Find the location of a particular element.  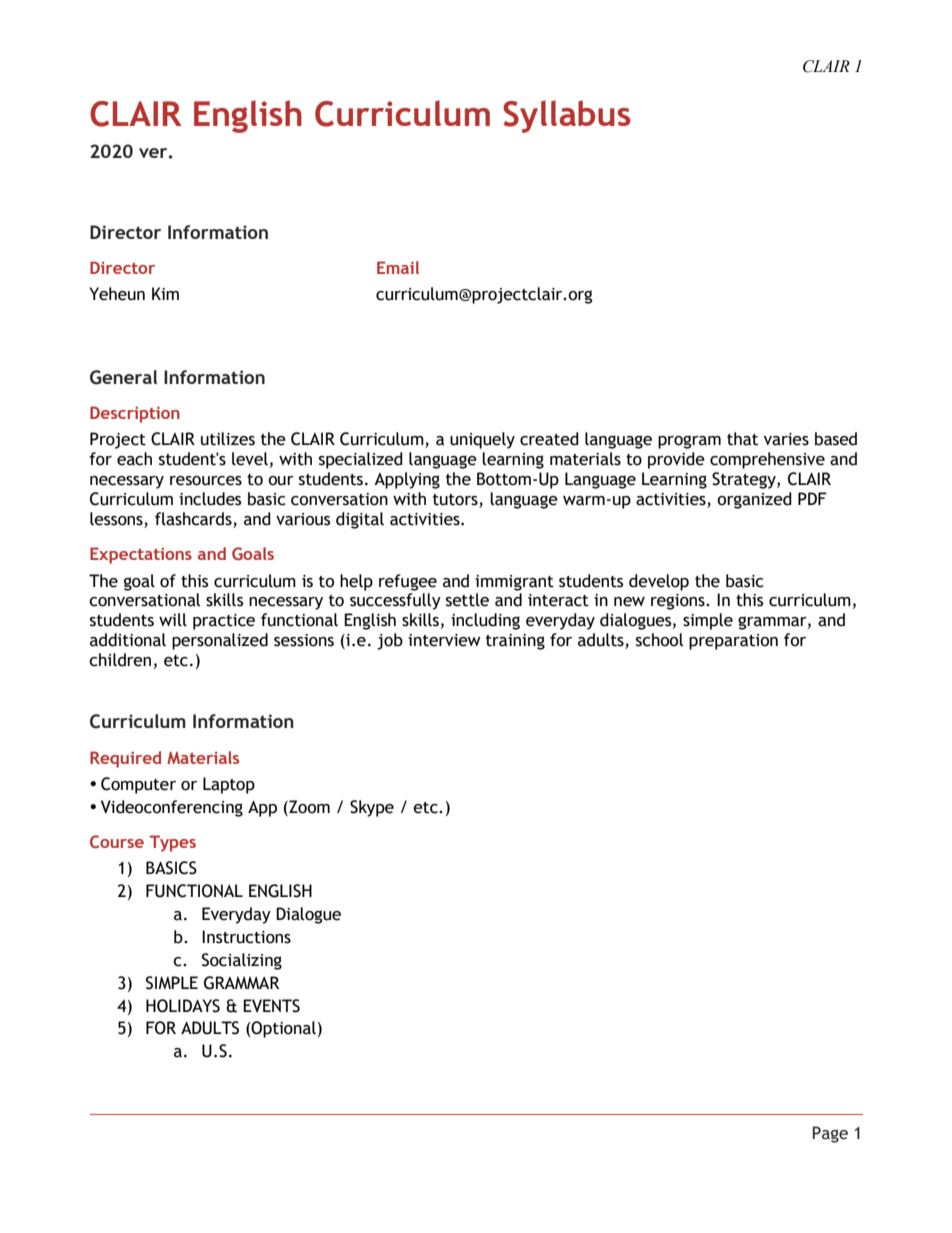

Page is located at coordinates (830, 1134).
